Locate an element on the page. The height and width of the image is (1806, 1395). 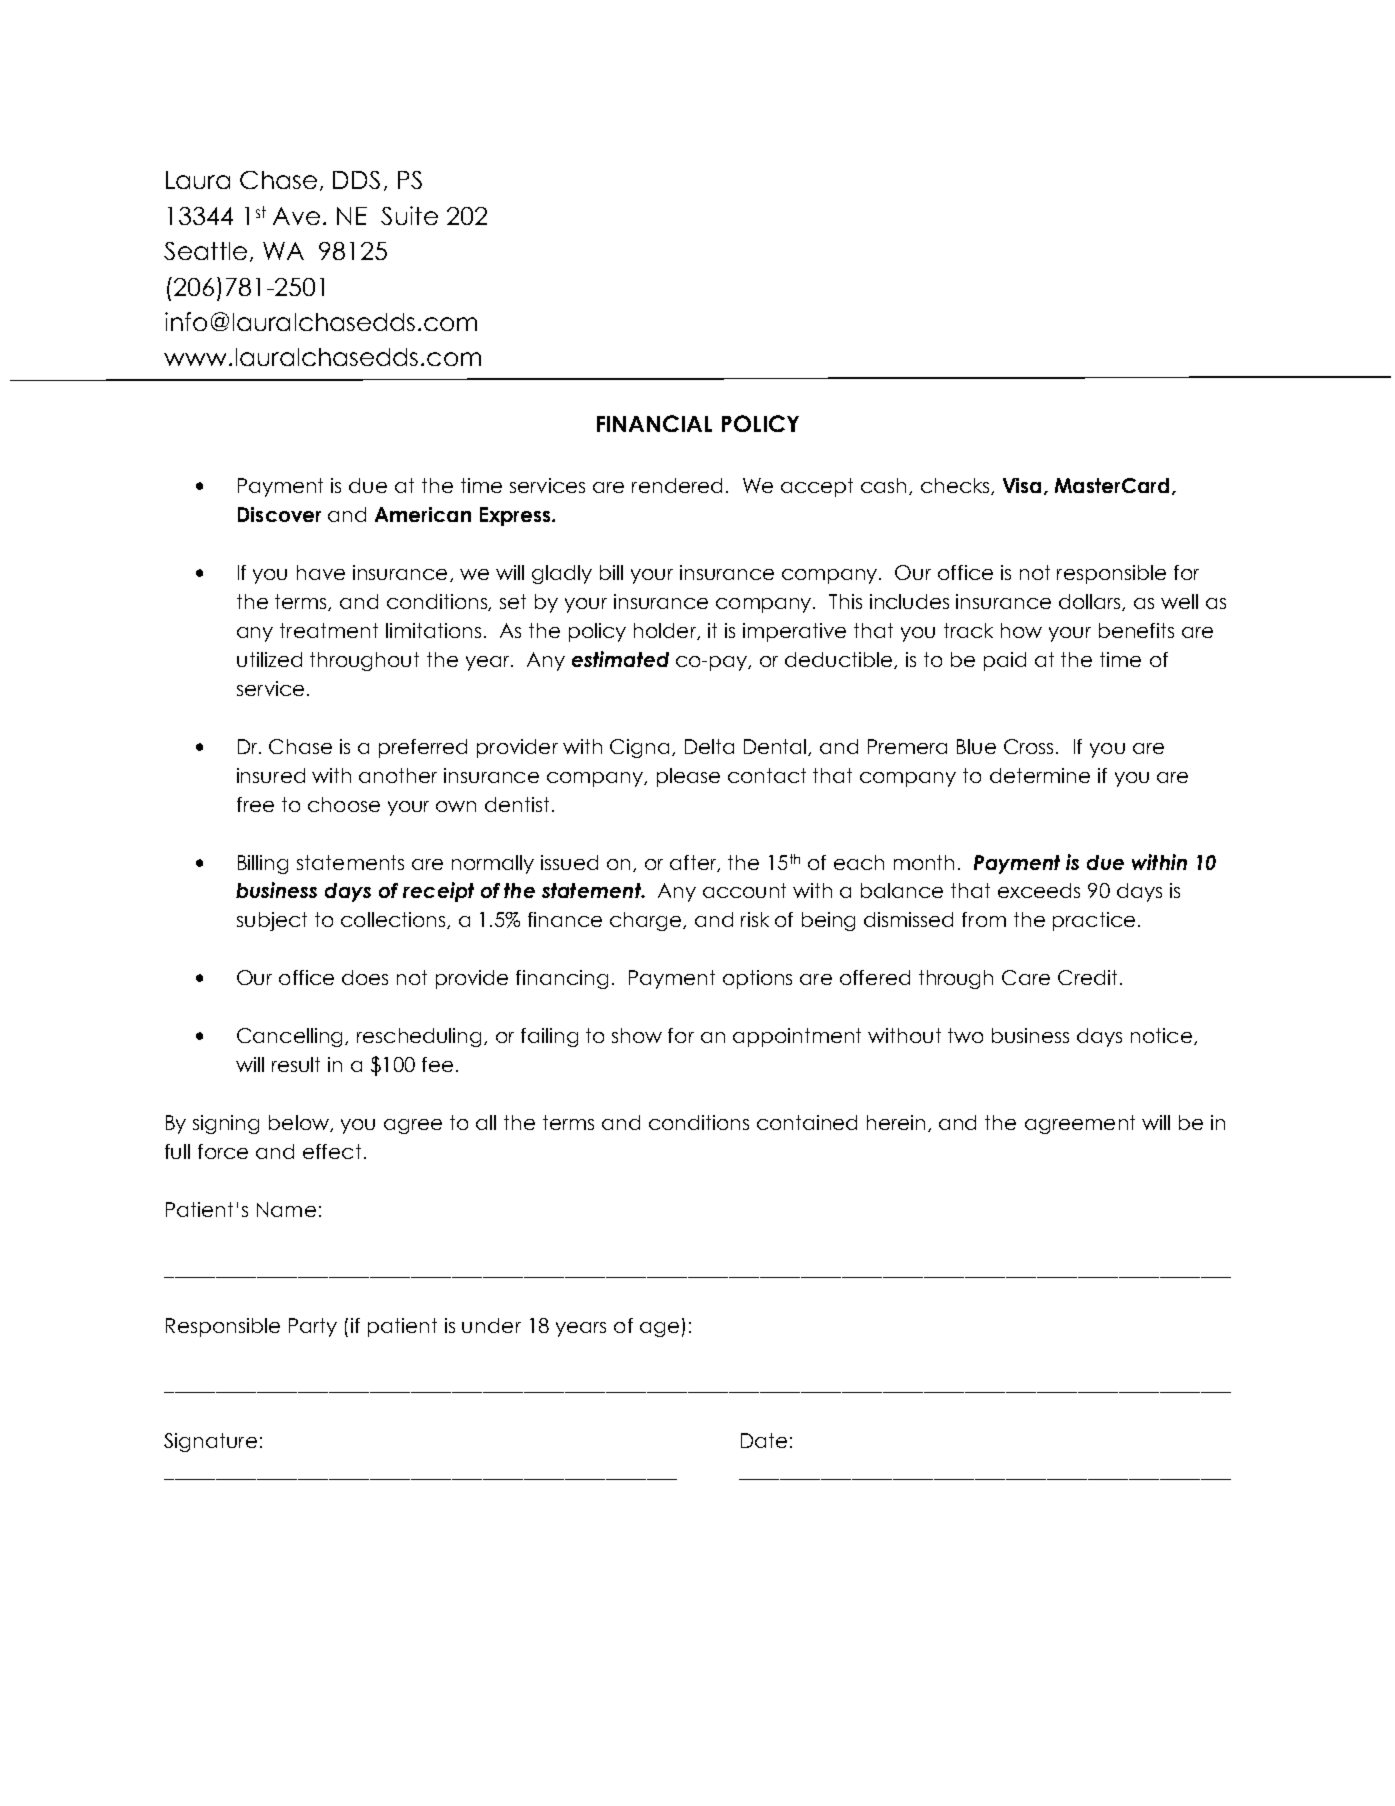
Seattle is located at coordinates (205, 251).
